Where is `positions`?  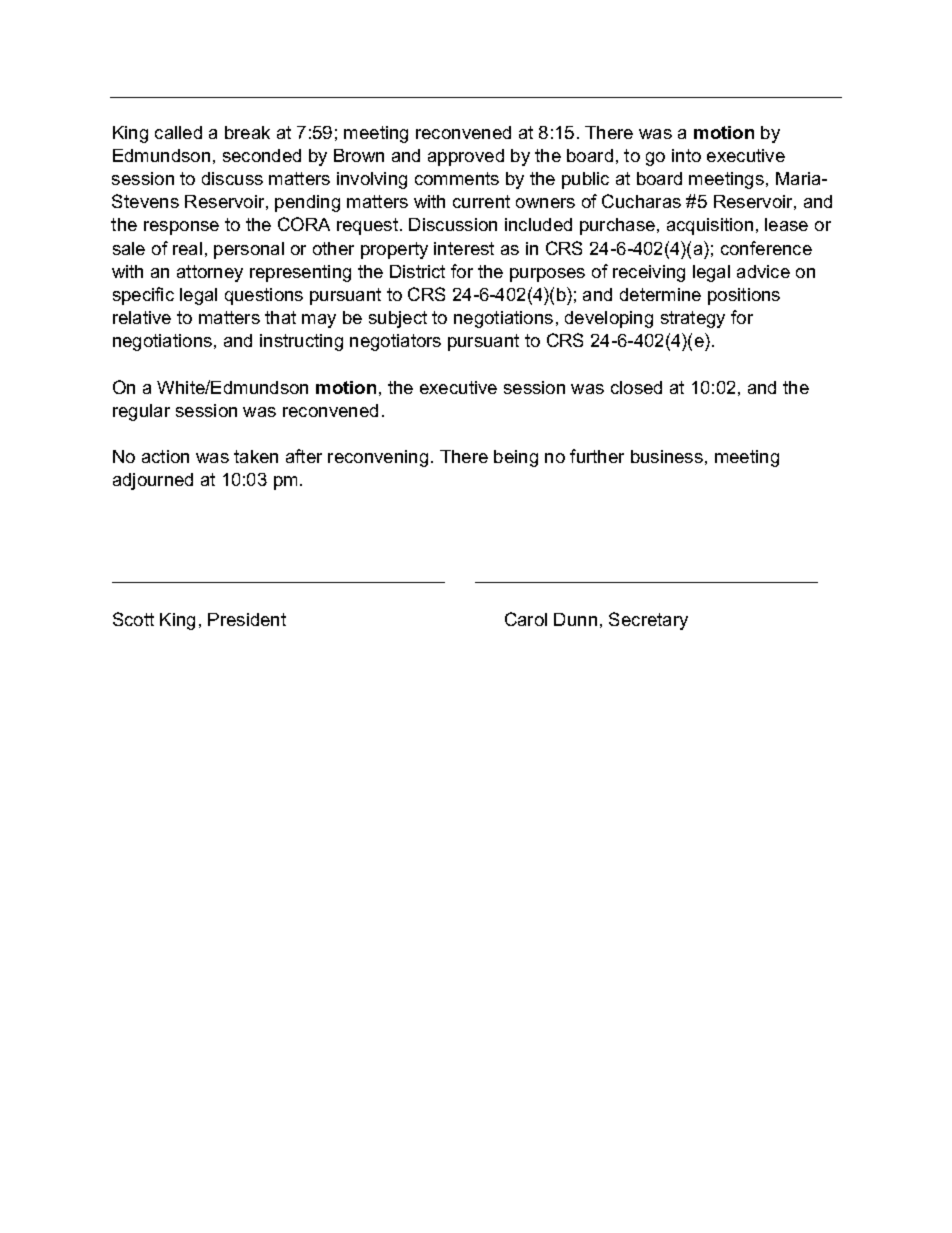
positions is located at coordinates (744, 296).
